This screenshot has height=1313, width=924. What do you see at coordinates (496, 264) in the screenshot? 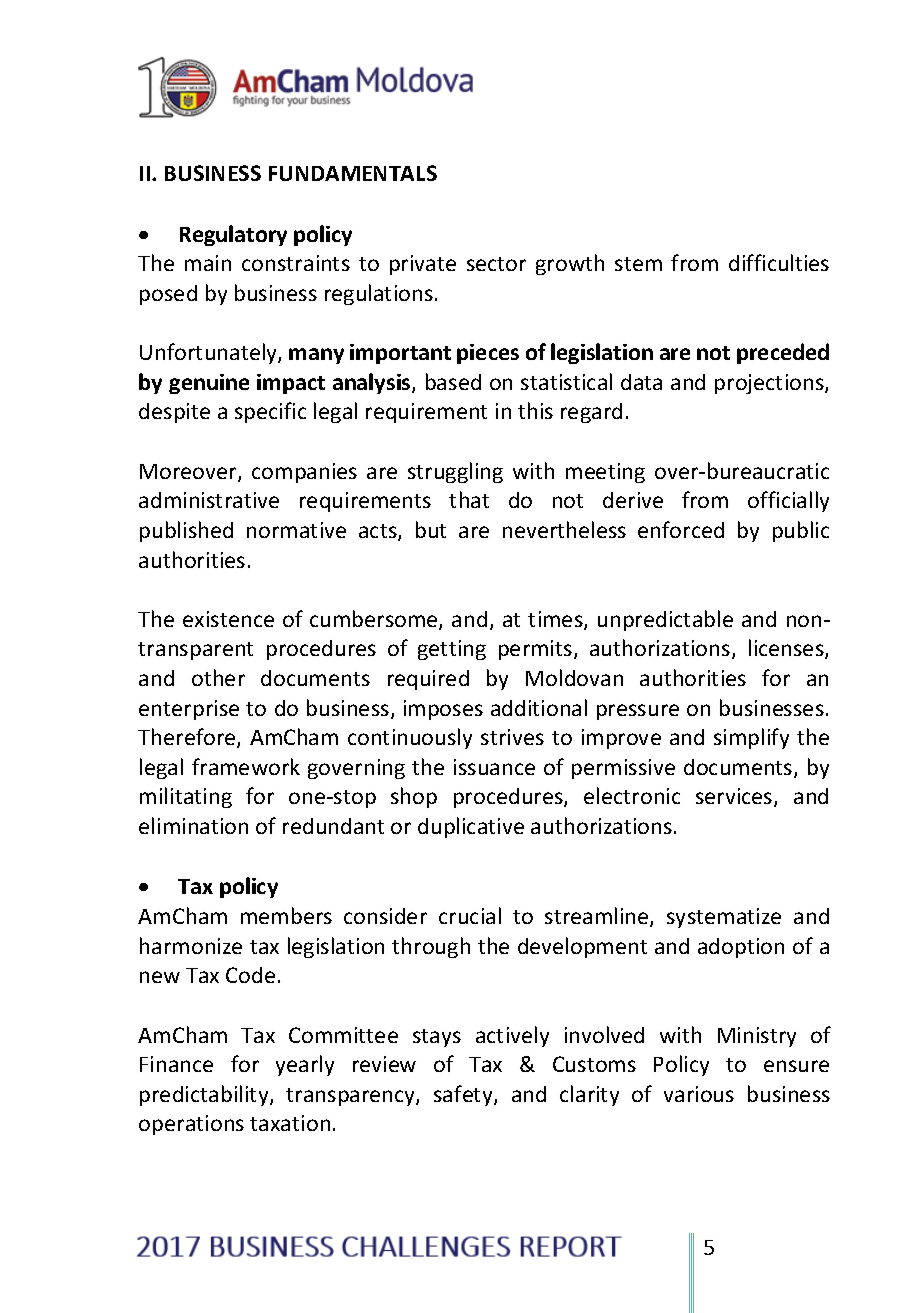
I see `sector` at bounding box center [496, 264].
